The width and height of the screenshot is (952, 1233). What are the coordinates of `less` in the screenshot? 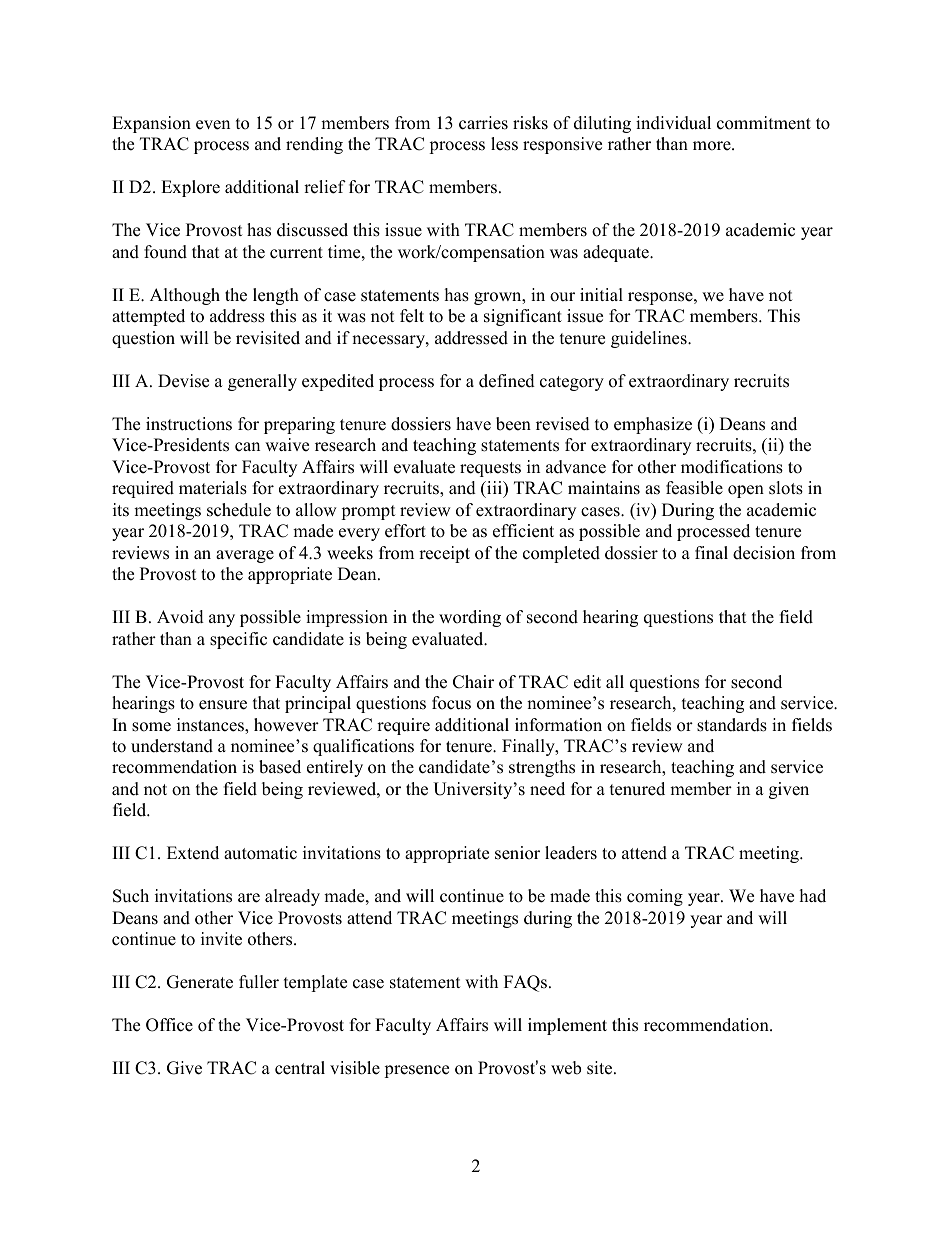 It's located at (504, 144).
